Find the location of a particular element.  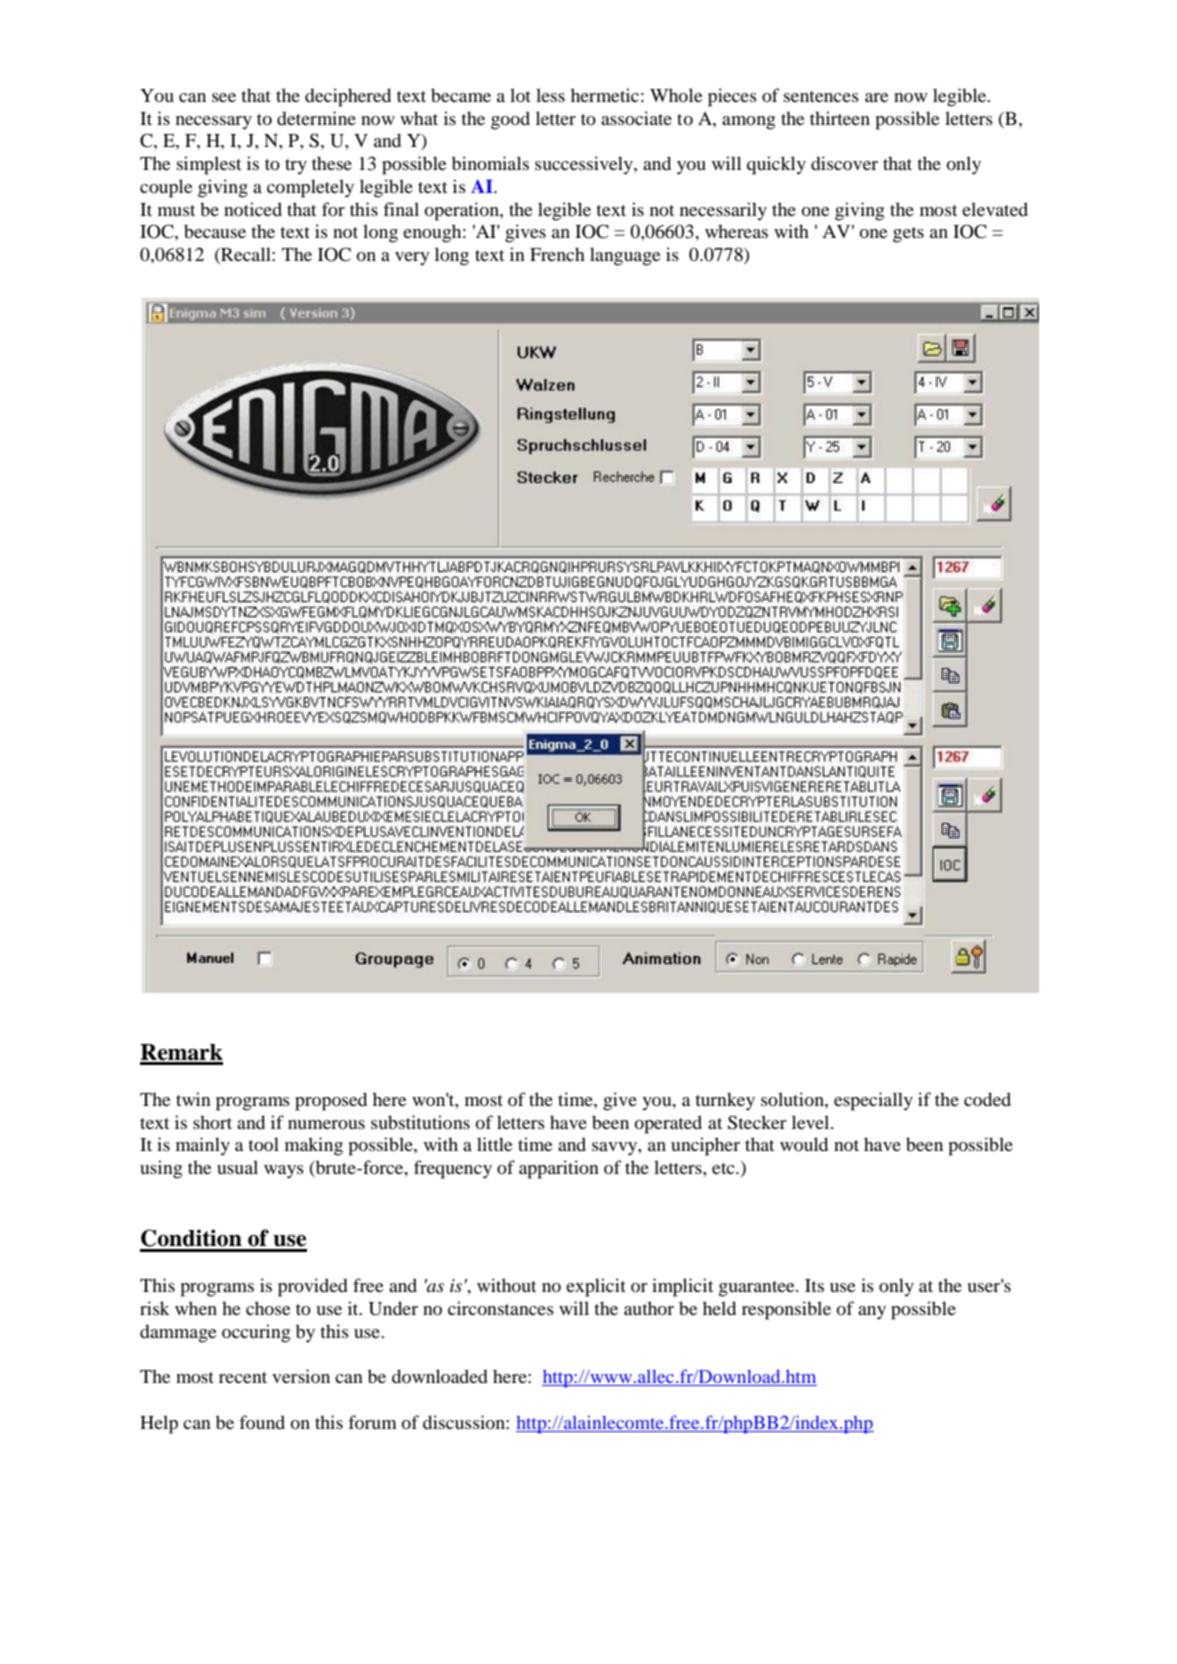

especially is located at coordinates (873, 1101).
